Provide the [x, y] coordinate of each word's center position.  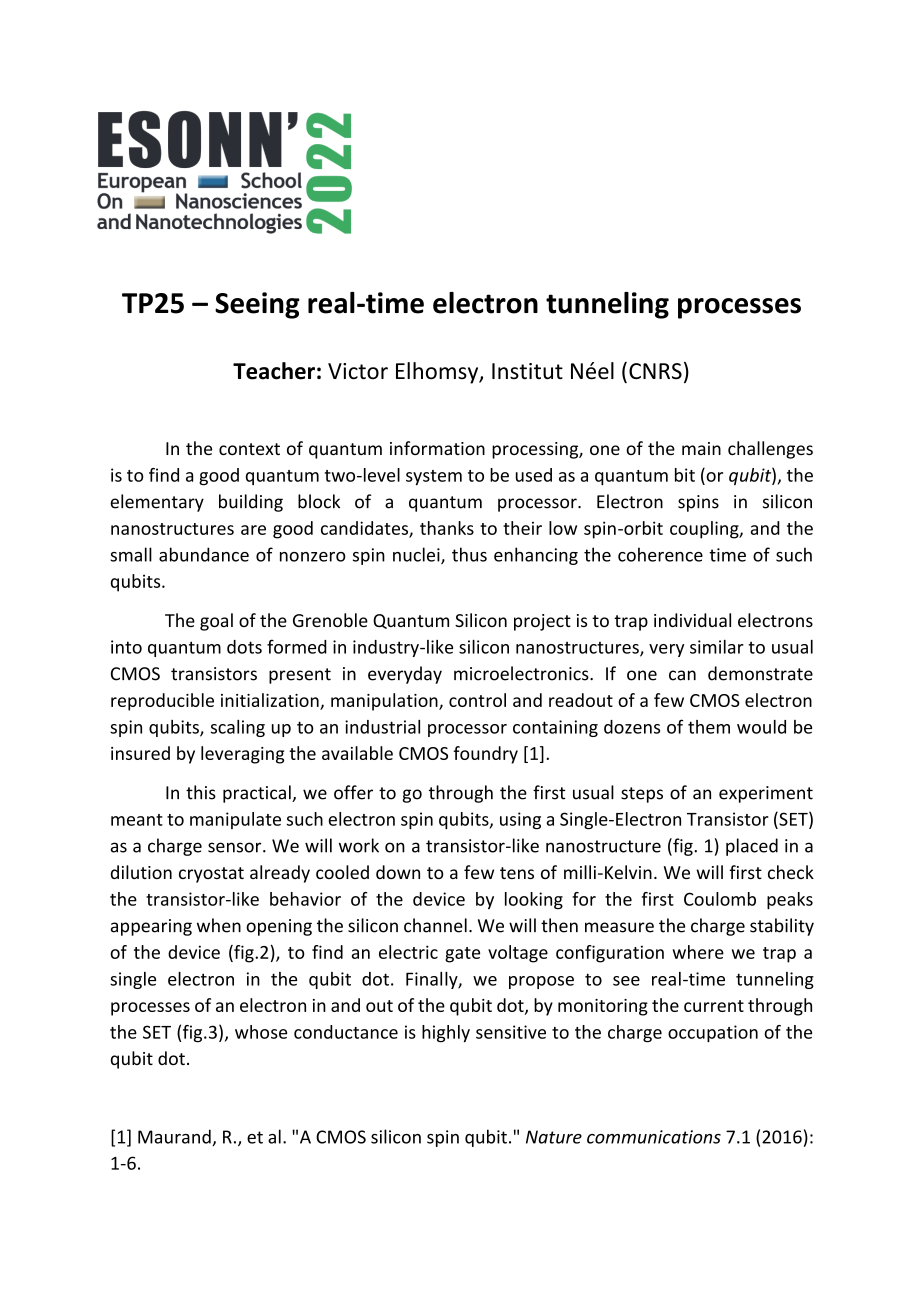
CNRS [655, 371]
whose [261, 1032]
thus [469, 554]
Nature [554, 1137]
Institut [527, 371]
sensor [236, 847]
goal [216, 622]
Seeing [257, 305]
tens [517, 873]
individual [692, 620]
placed [752, 847]
